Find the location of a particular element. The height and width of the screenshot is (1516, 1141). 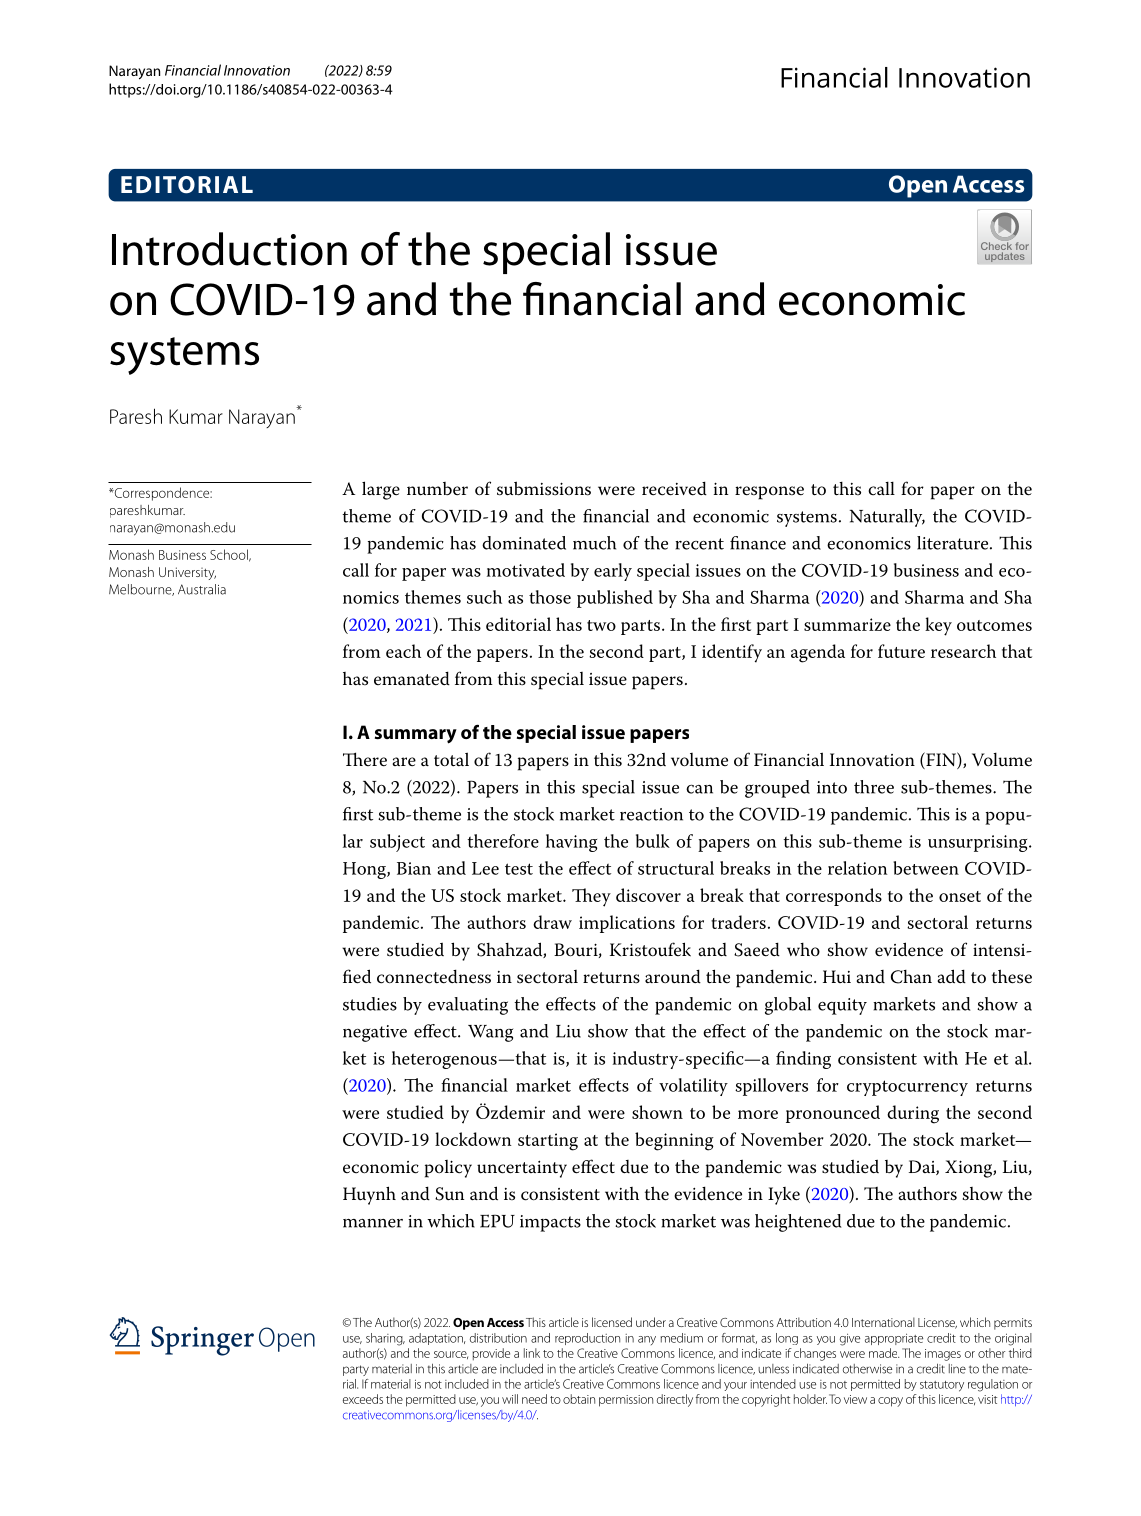

exceeds is located at coordinates (363, 1399).
